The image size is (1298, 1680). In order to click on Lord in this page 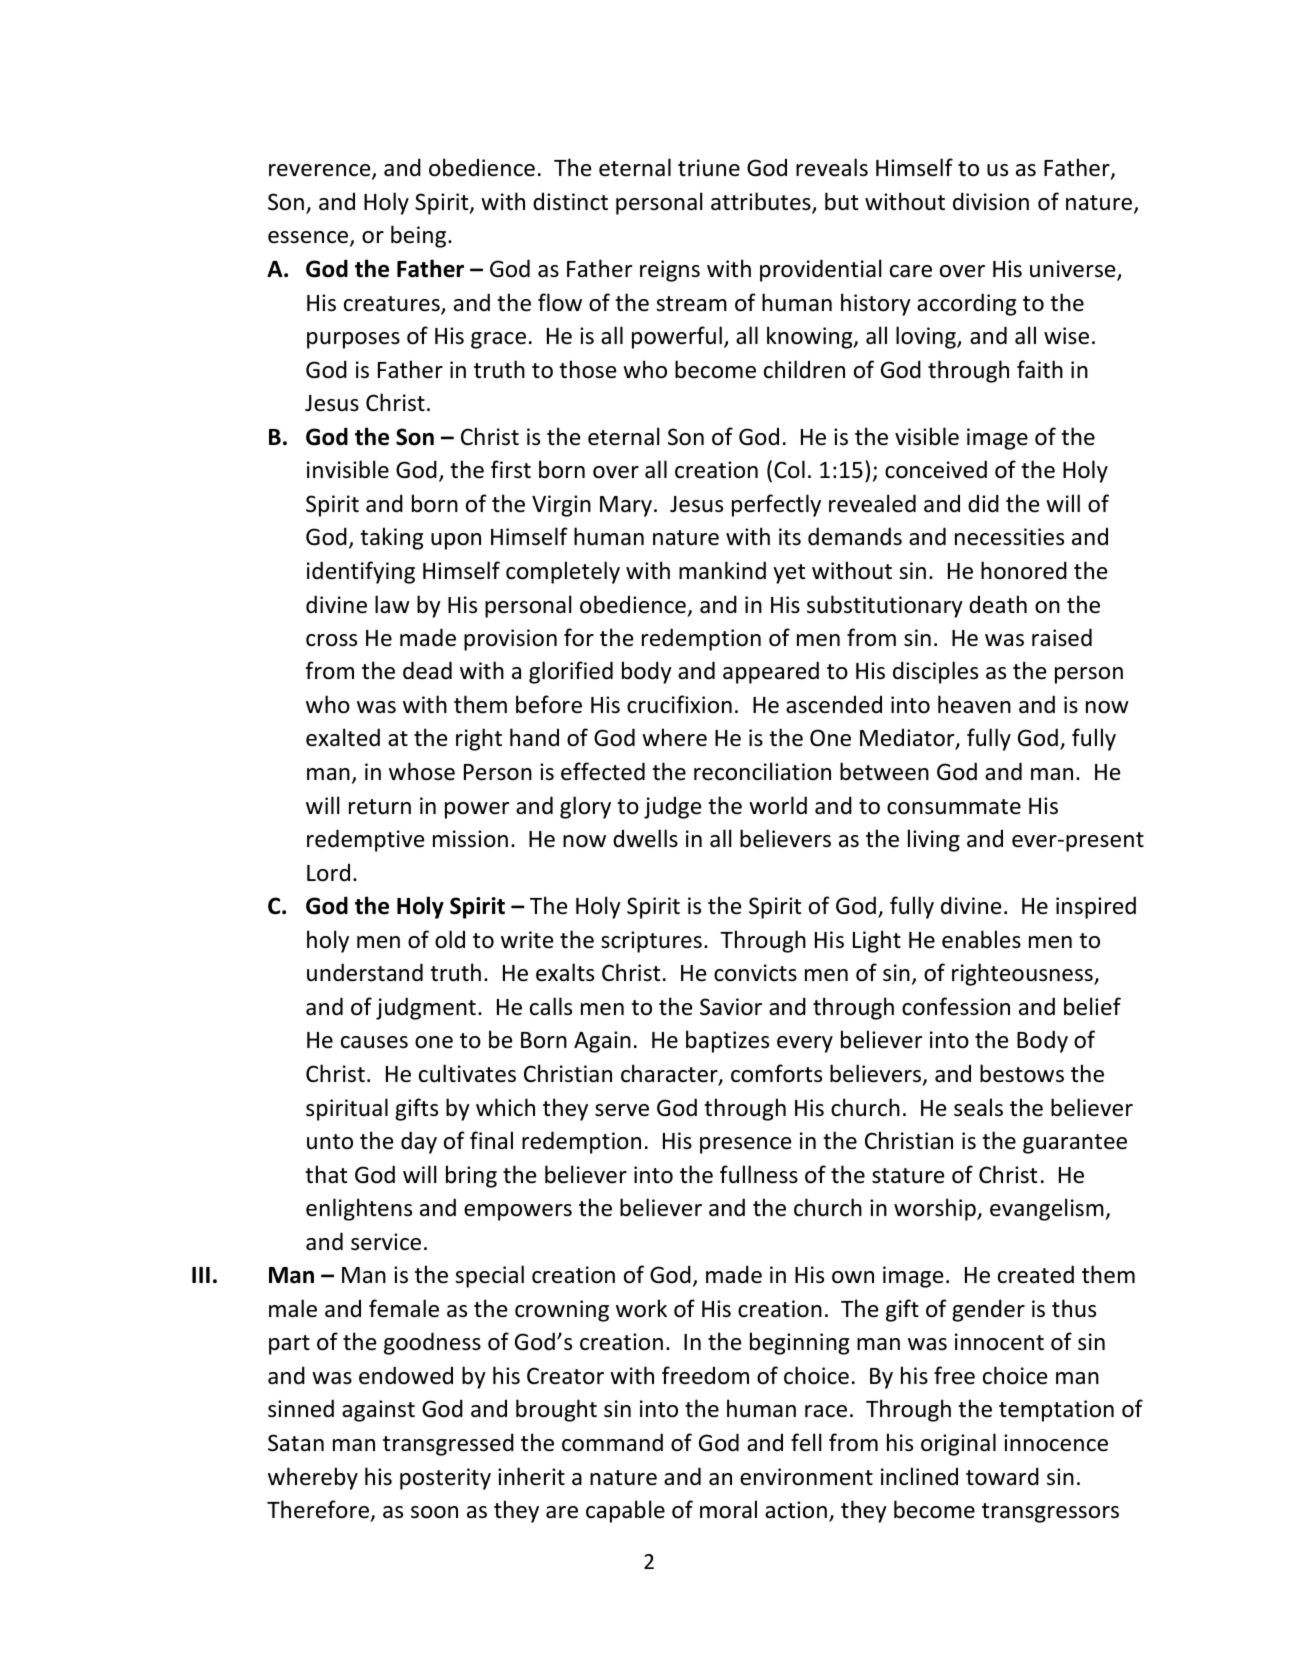, I will do `click(328, 872)`.
